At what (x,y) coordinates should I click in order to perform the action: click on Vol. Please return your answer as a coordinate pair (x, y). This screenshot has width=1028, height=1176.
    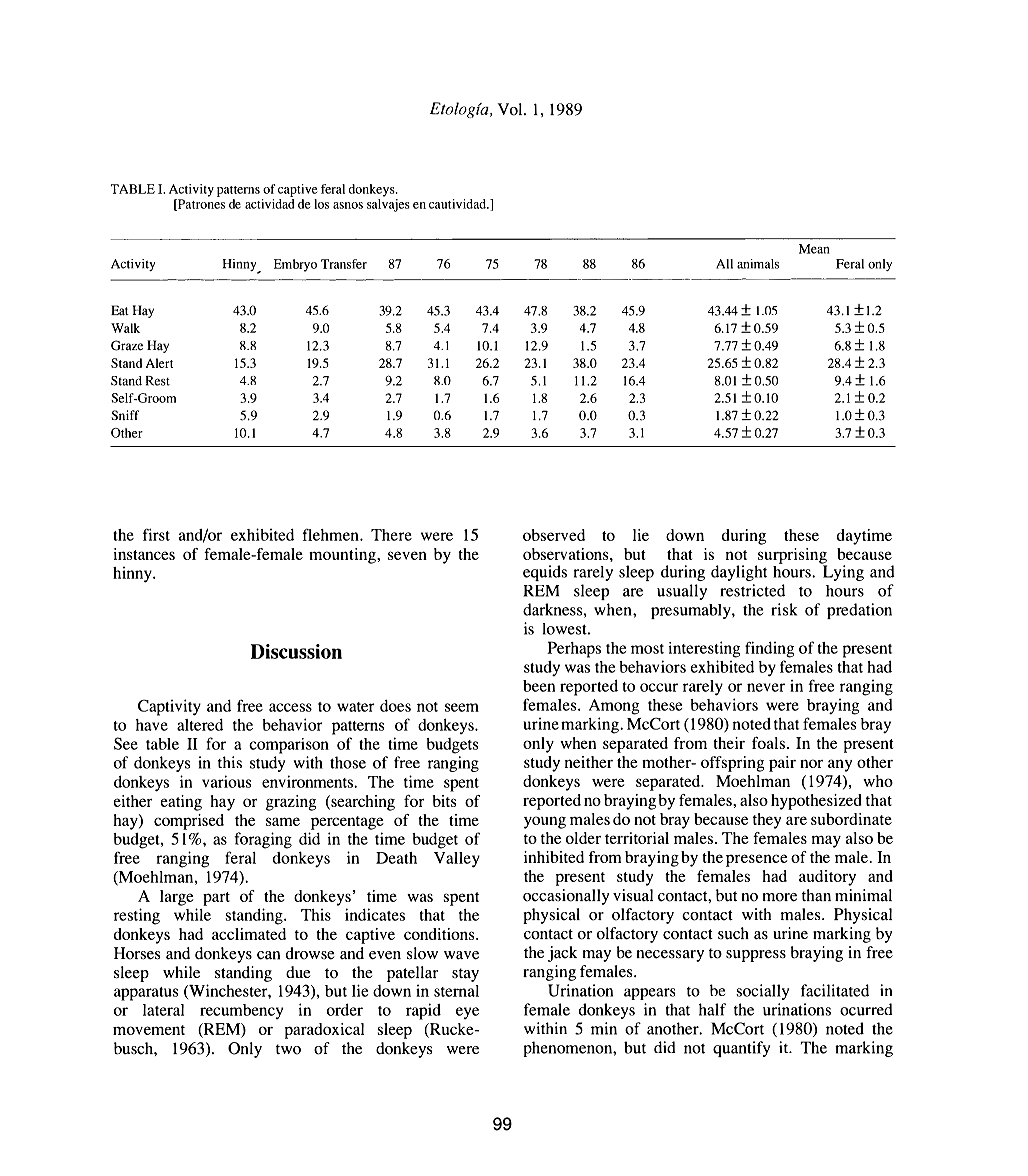
    Looking at the image, I should click on (511, 109).
